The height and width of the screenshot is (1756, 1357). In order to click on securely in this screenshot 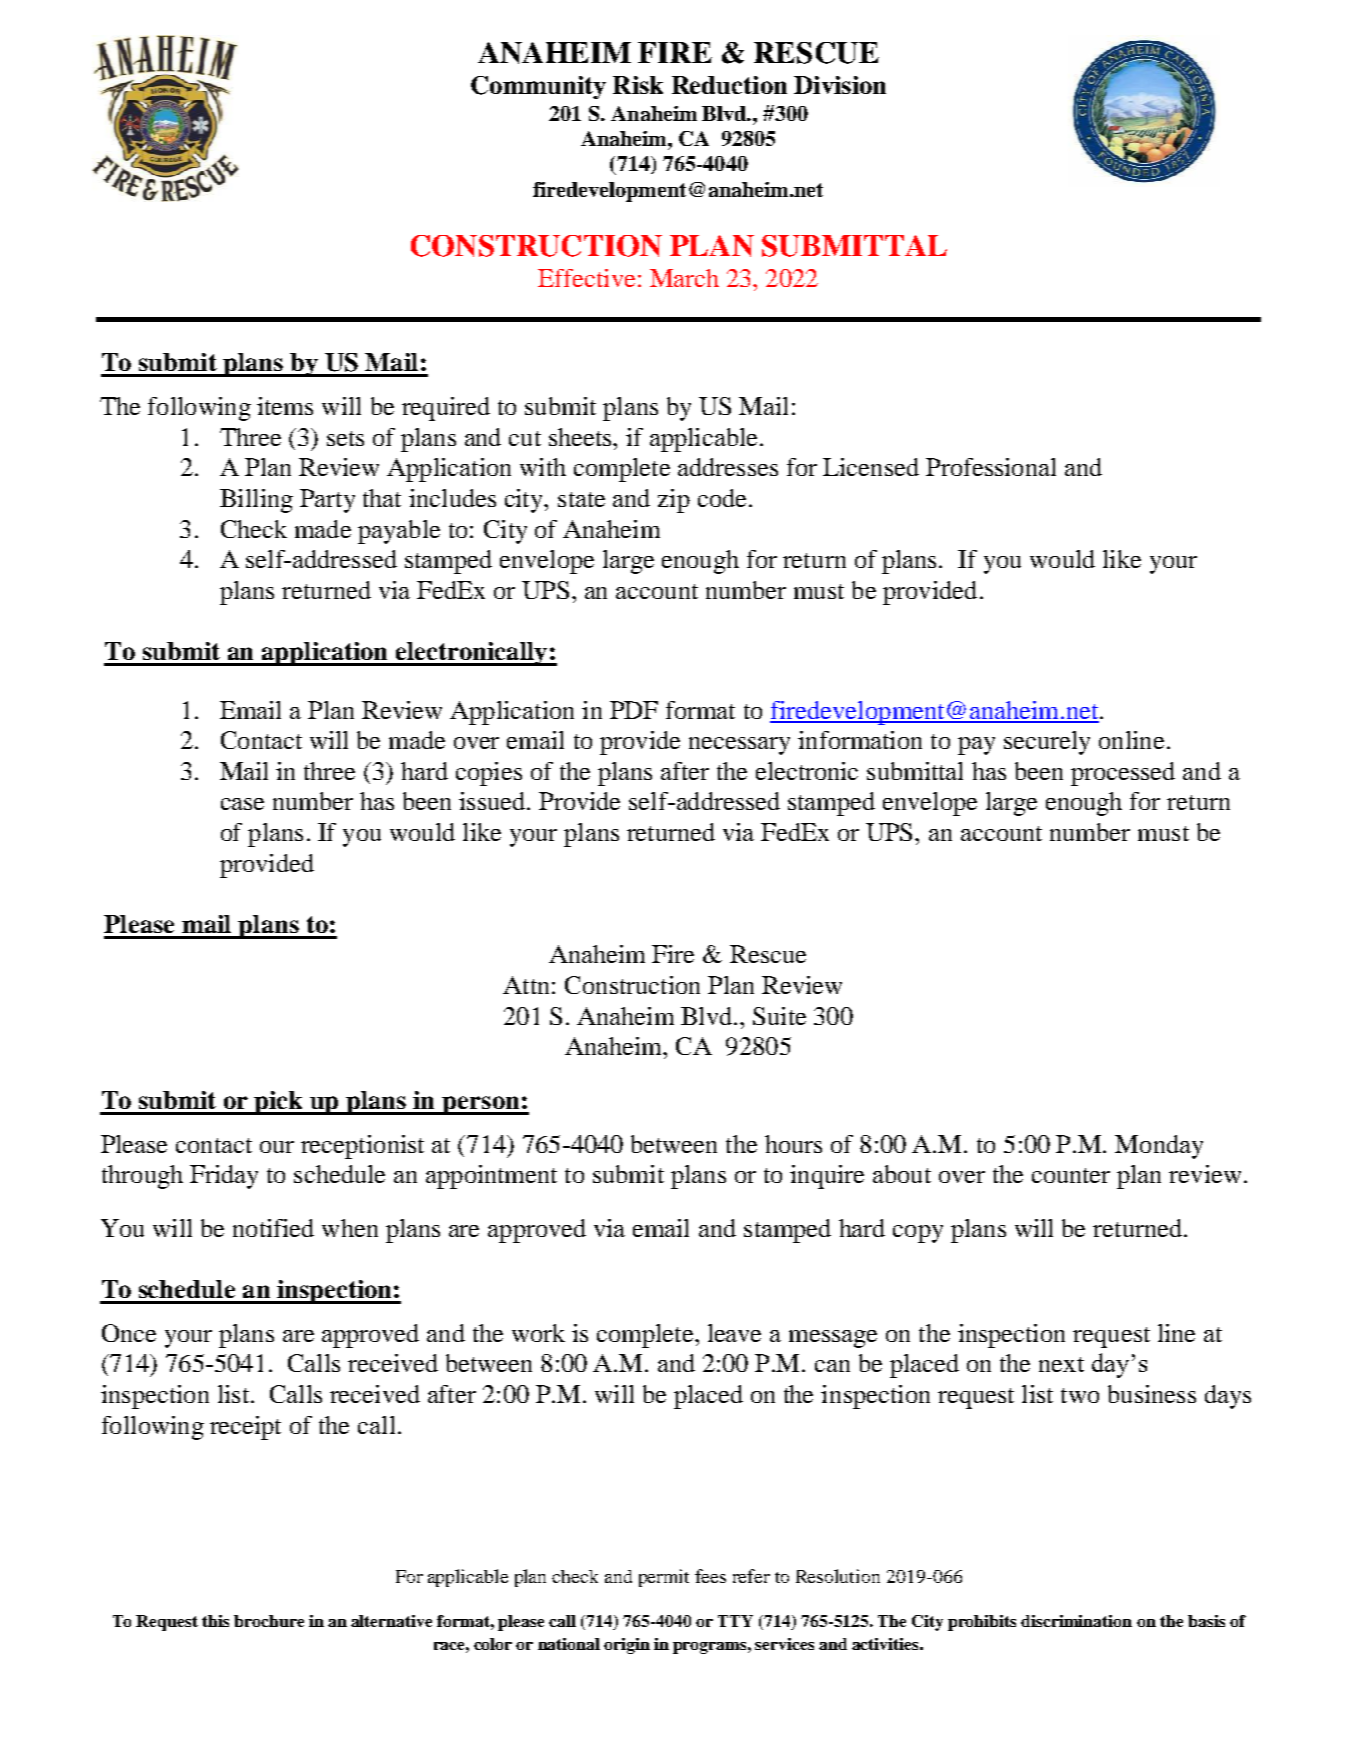, I will do `click(1047, 743)`.
